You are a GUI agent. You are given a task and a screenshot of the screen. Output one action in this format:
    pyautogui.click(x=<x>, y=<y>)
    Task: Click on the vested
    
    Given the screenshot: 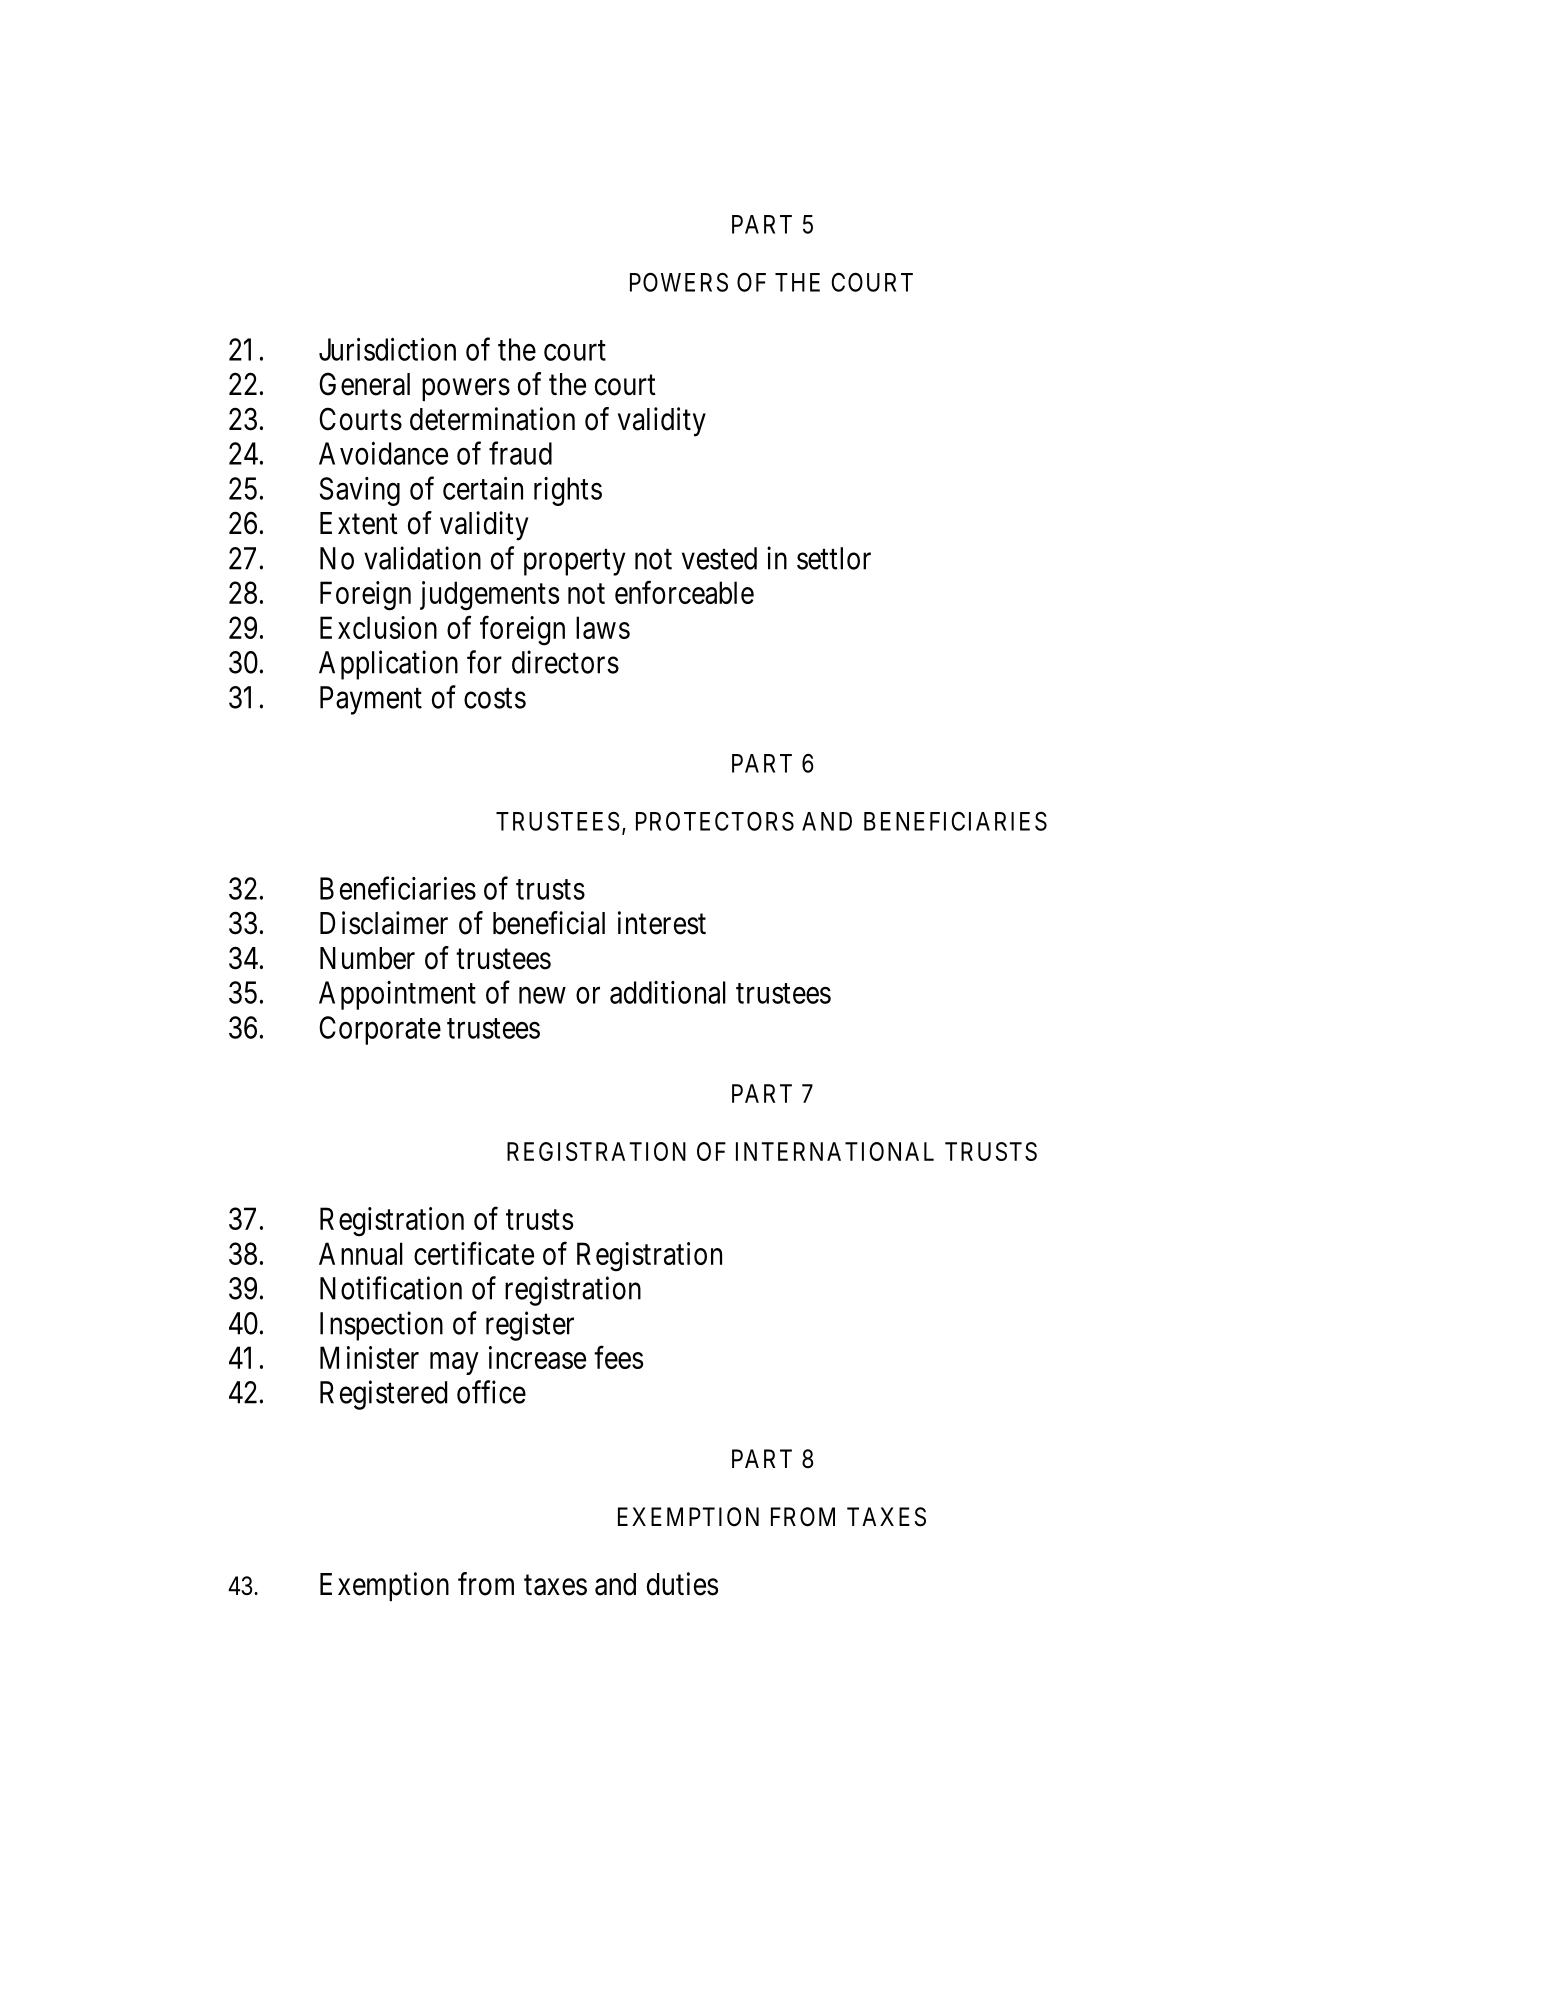 What is the action you would take?
    pyautogui.click(x=719, y=558)
